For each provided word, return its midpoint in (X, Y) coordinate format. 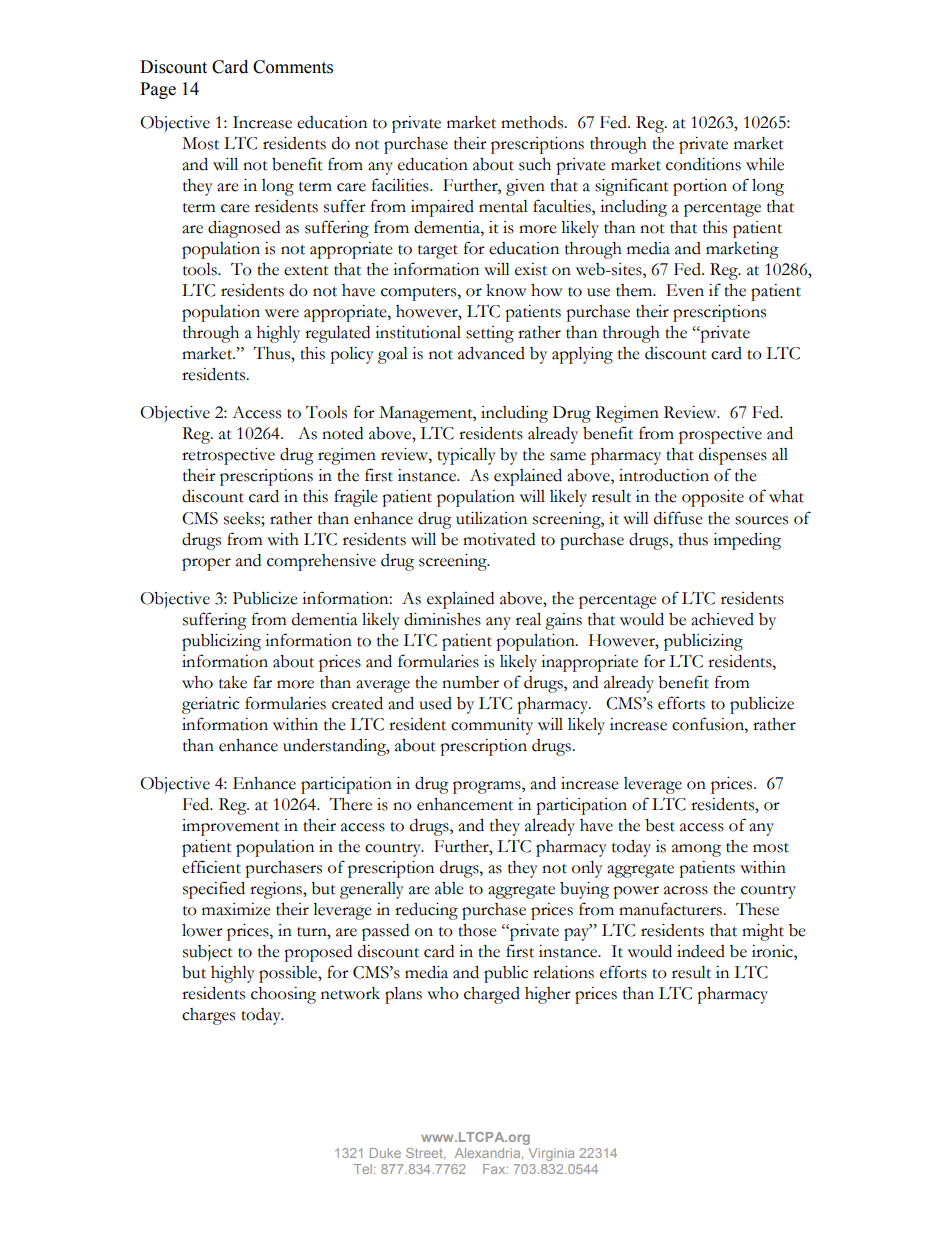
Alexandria (489, 1154)
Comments (293, 67)
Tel (363, 1169)
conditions (703, 164)
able (449, 888)
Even (685, 290)
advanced (491, 353)
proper (206, 564)
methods (533, 122)
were (282, 313)
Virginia (551, 1154)
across (686, 890)
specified (214, 890)
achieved (722, 619)
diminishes (442, 619)
